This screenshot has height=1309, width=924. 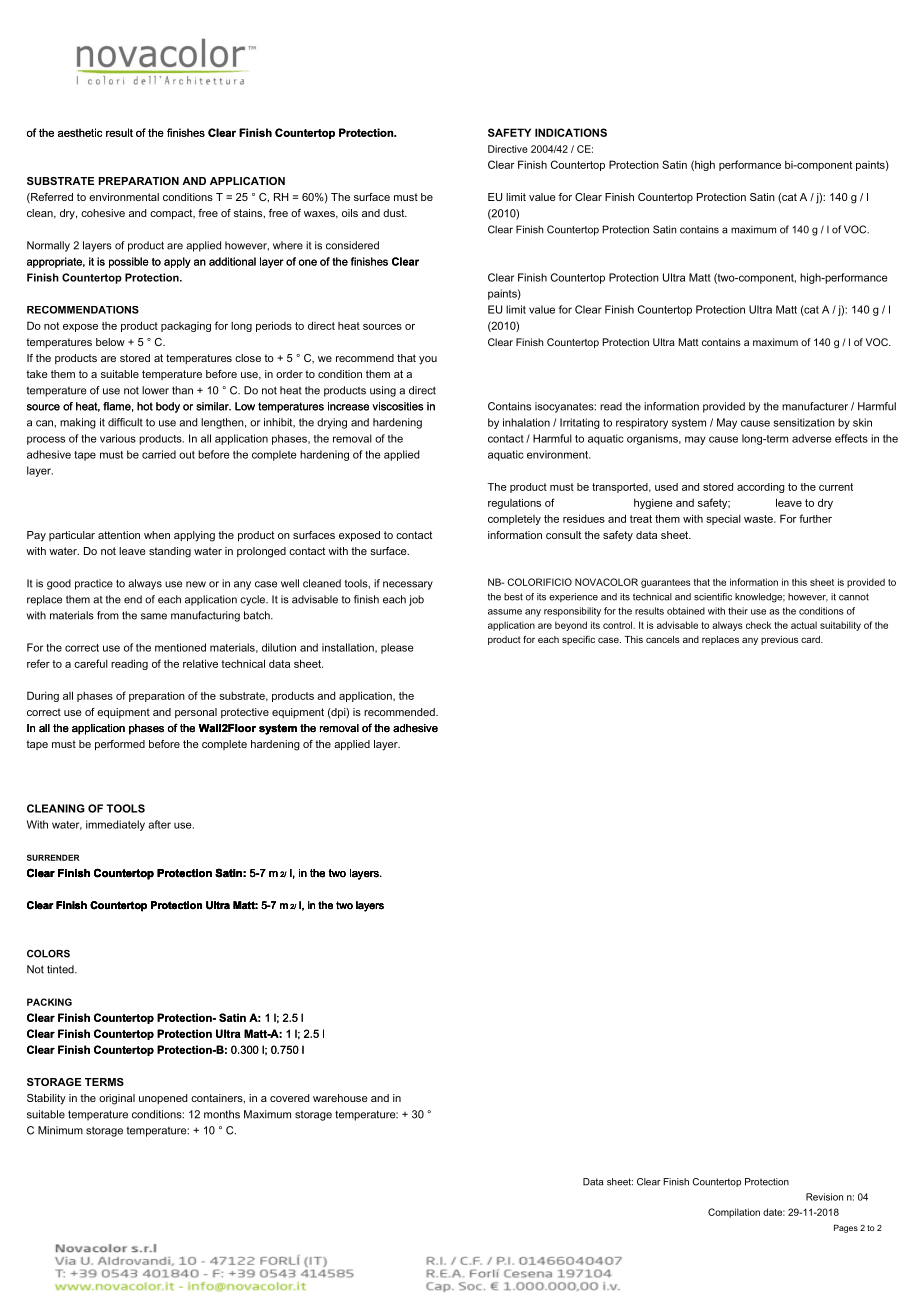 I want to click on viscosities, so click(x=398, y=406).
